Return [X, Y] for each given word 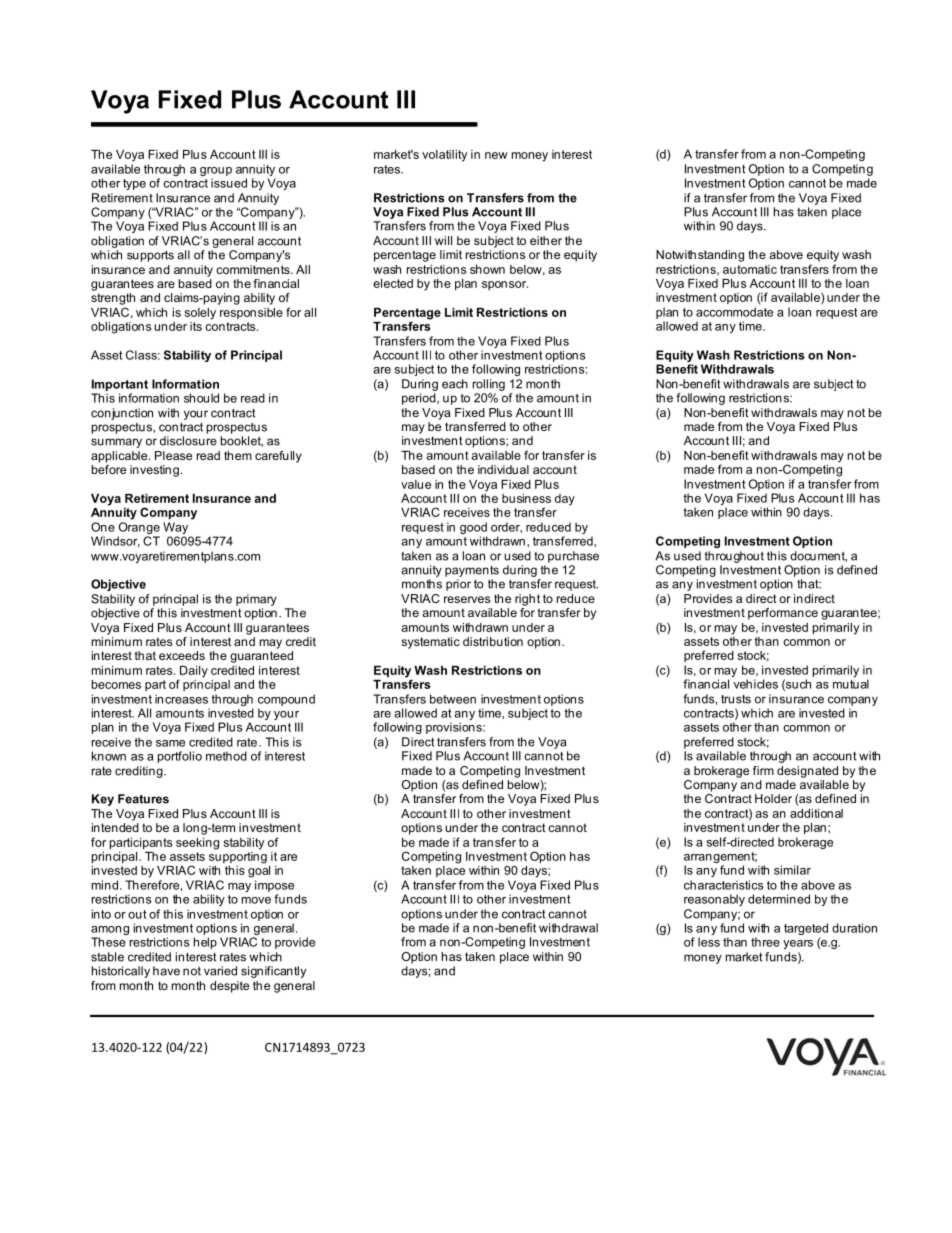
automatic [750, 269]
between [453, 699]
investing [154, 471]
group [216, 173]
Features [143, 799]
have [166, 971]
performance [783, 614]
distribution [493, 641]
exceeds [182, 655]
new [496, 155]
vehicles [756, 684]
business [526, 498]
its [196, 326]
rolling [489, 385]
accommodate [734, 312]
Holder [773, 798]
